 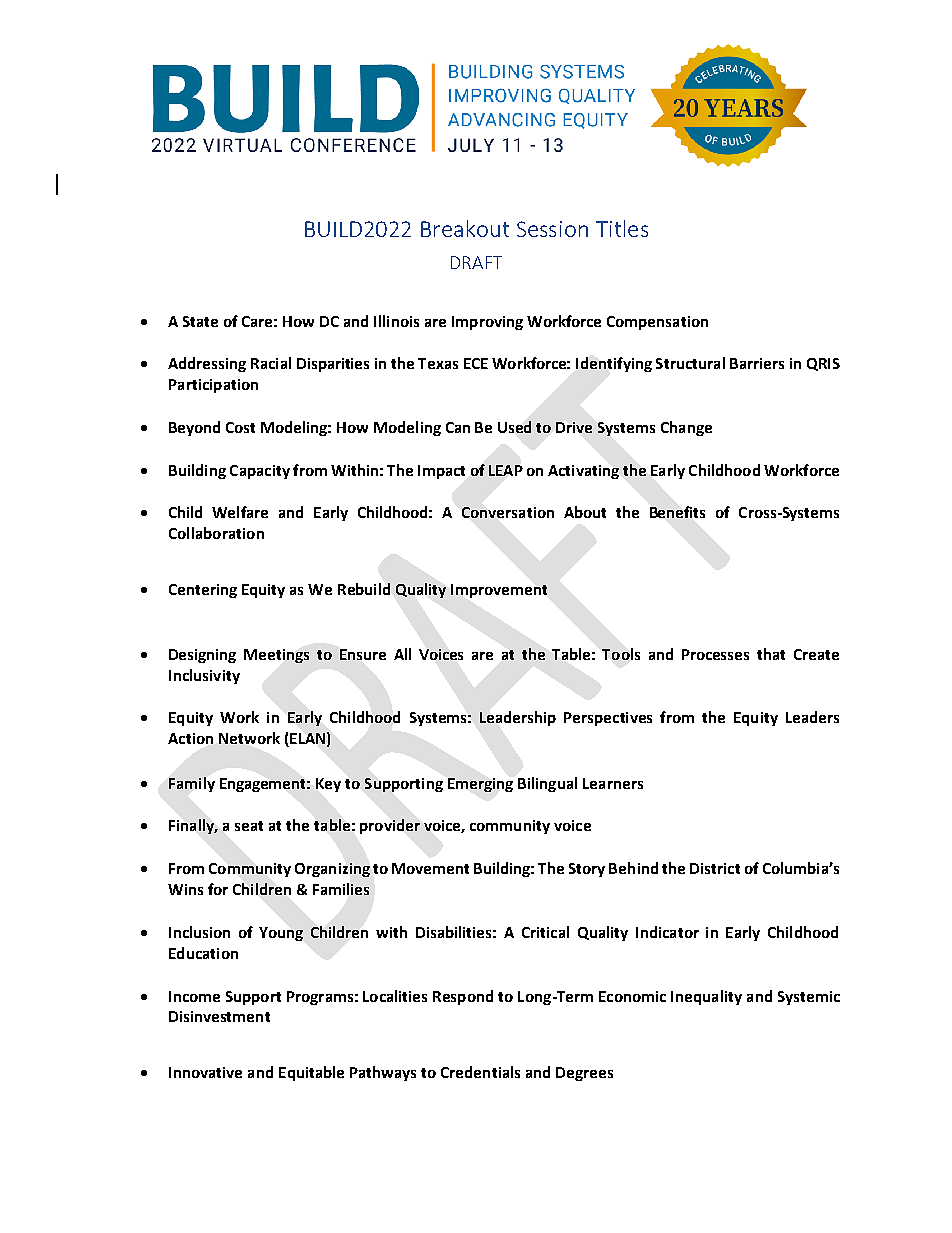 What do you see at coordinates (622, 228) in the screenshot?
I see `Titles` at bounding box center [622, 228].
